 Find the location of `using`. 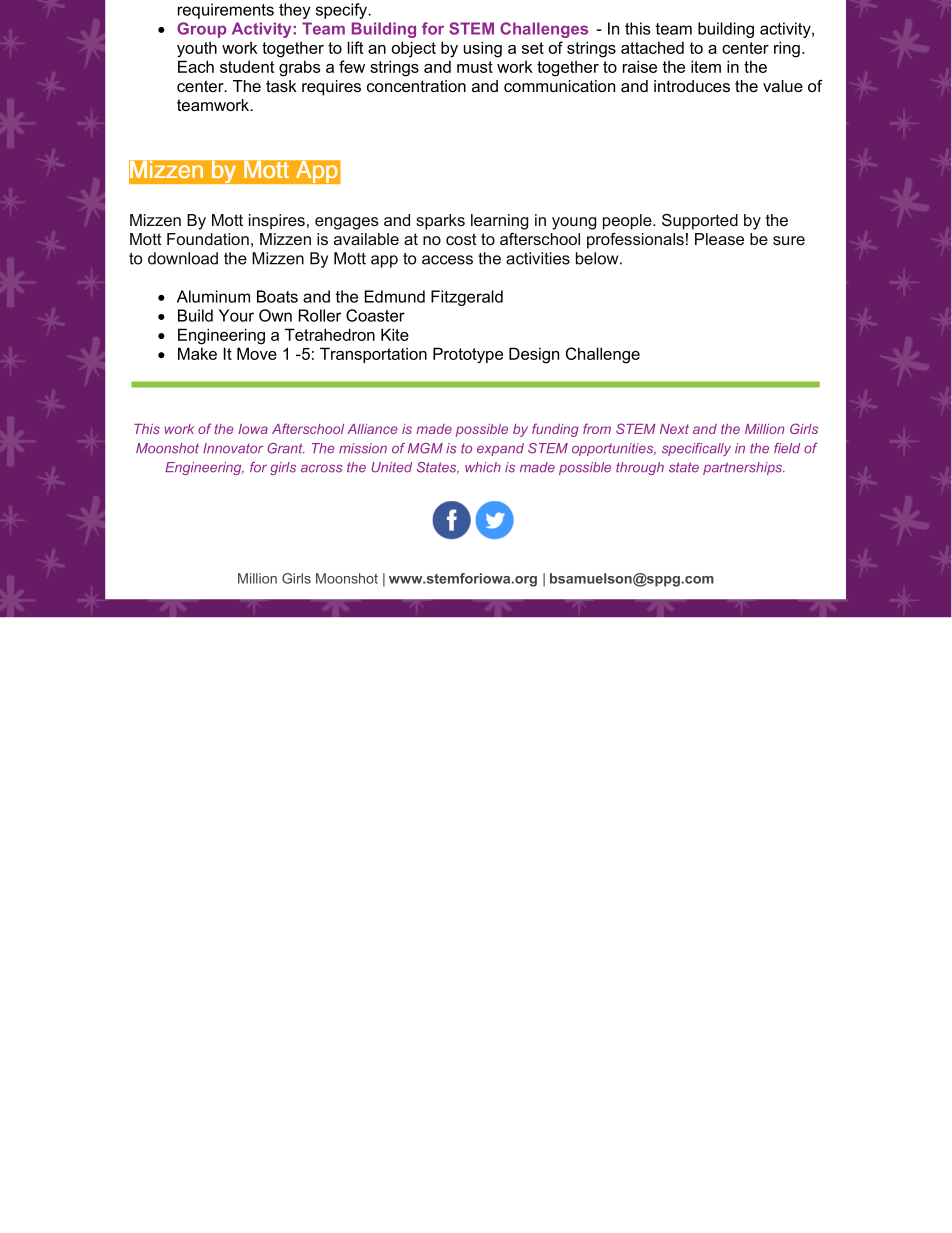

using is located at coordinates (483, 49).
